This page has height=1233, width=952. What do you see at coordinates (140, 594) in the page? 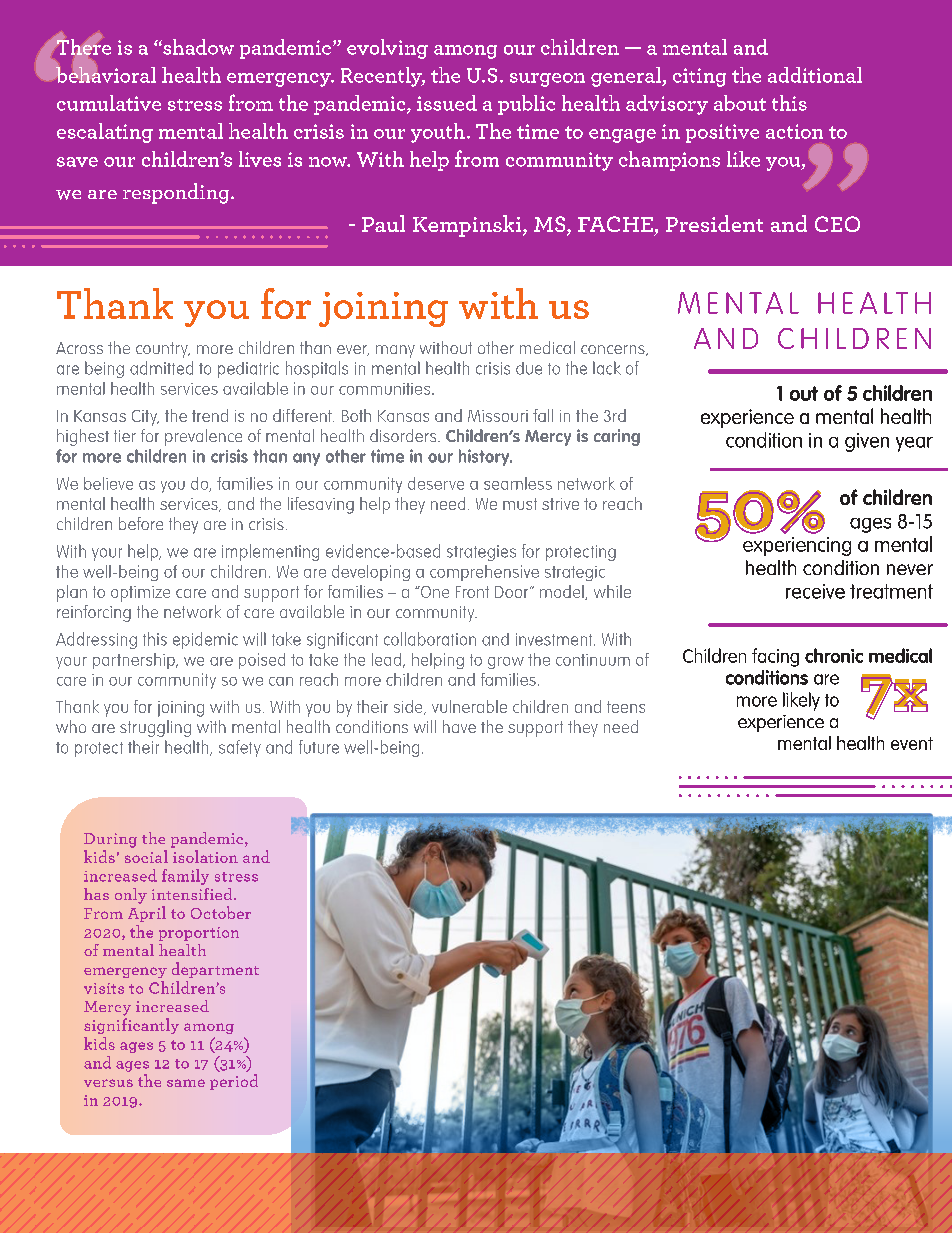
I see `optimize` at bounding box center [140, 594].
